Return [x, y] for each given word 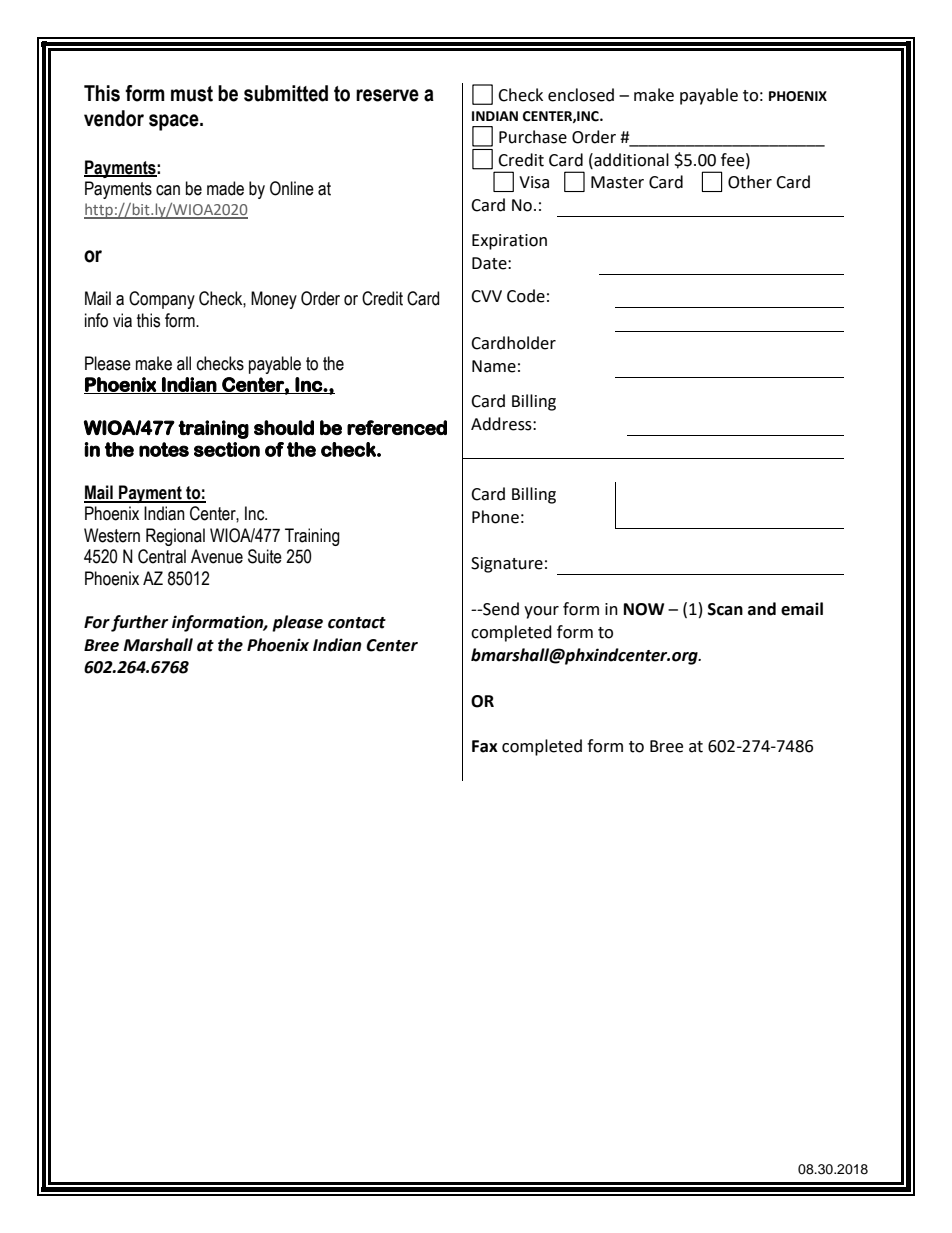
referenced [397, 427]
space [175, 122]
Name [494, 366]
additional [630, 160]
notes [164, 449]
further [139, 623]
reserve [387, 95]
